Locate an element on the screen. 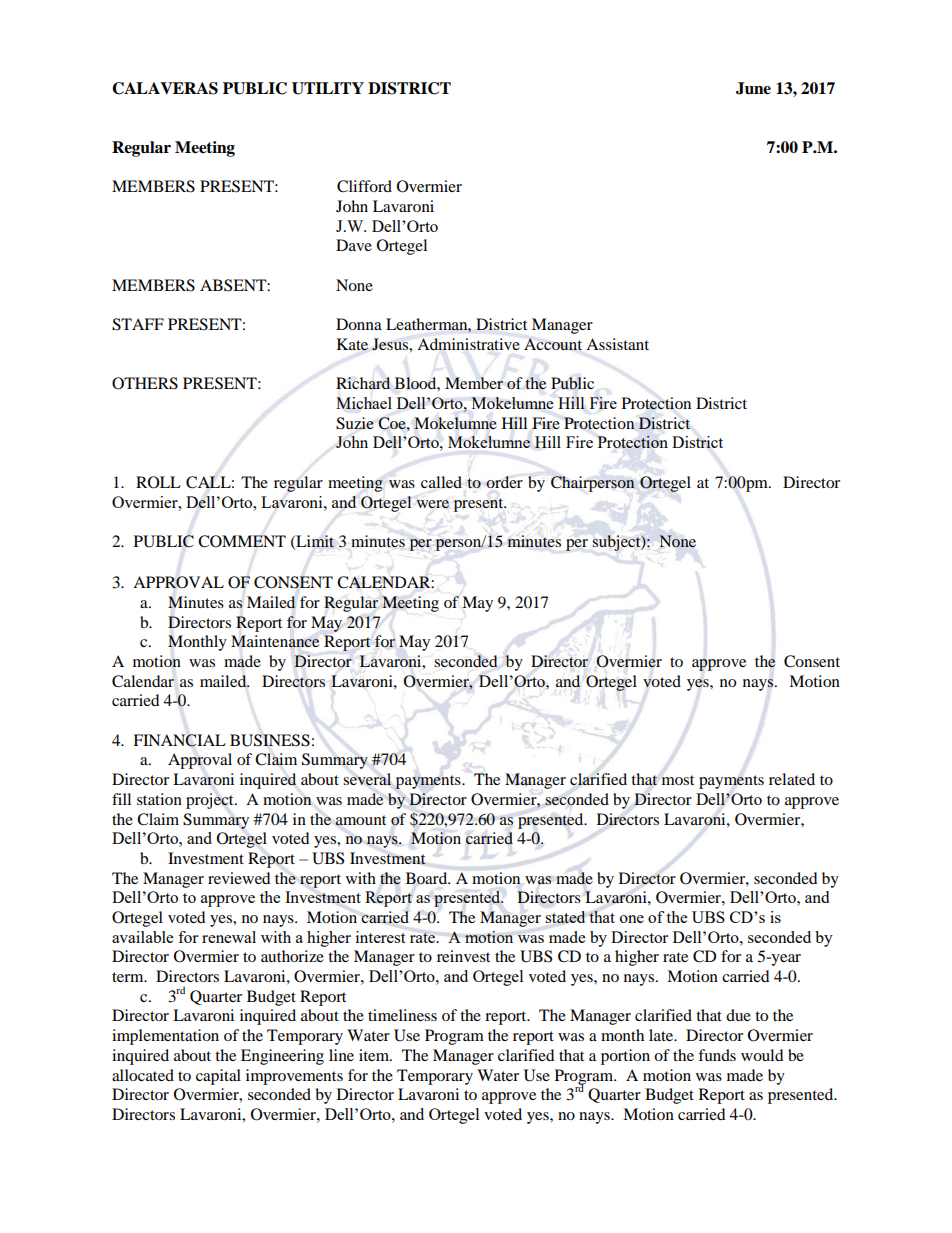 Image resolution: width=952 pixels, height=1233 pixels. Assistant is located at coordinates (617, 344).
